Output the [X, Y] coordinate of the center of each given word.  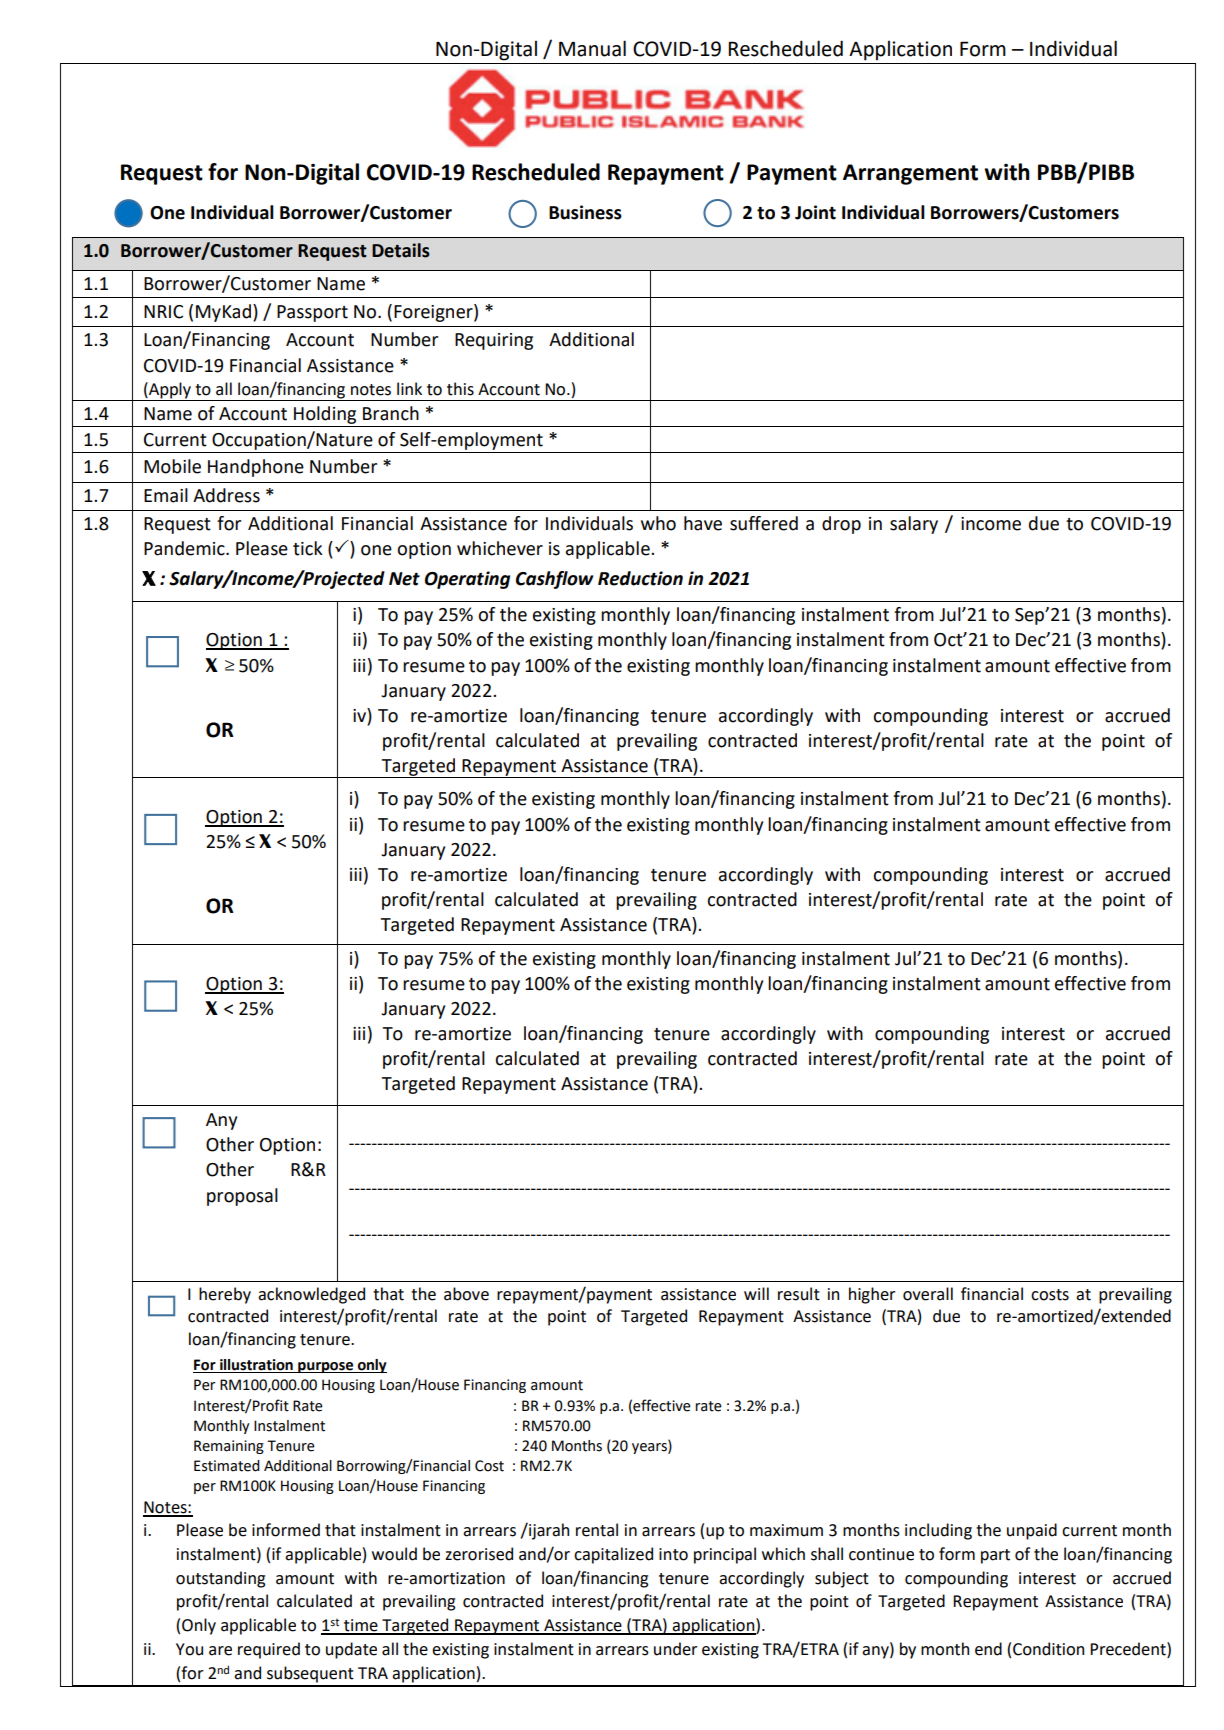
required [269, 1650]
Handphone [256, 468]
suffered [764, 523]
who [658, 523]
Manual [592, 48]
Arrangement [910, 174]
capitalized [613, 1555]
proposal [242, 1197]
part [995, 1556]
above [466, 1294]
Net [404, 579]
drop [841, 525]
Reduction [640, 578]
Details [401, 250]
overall [928, 1294]
